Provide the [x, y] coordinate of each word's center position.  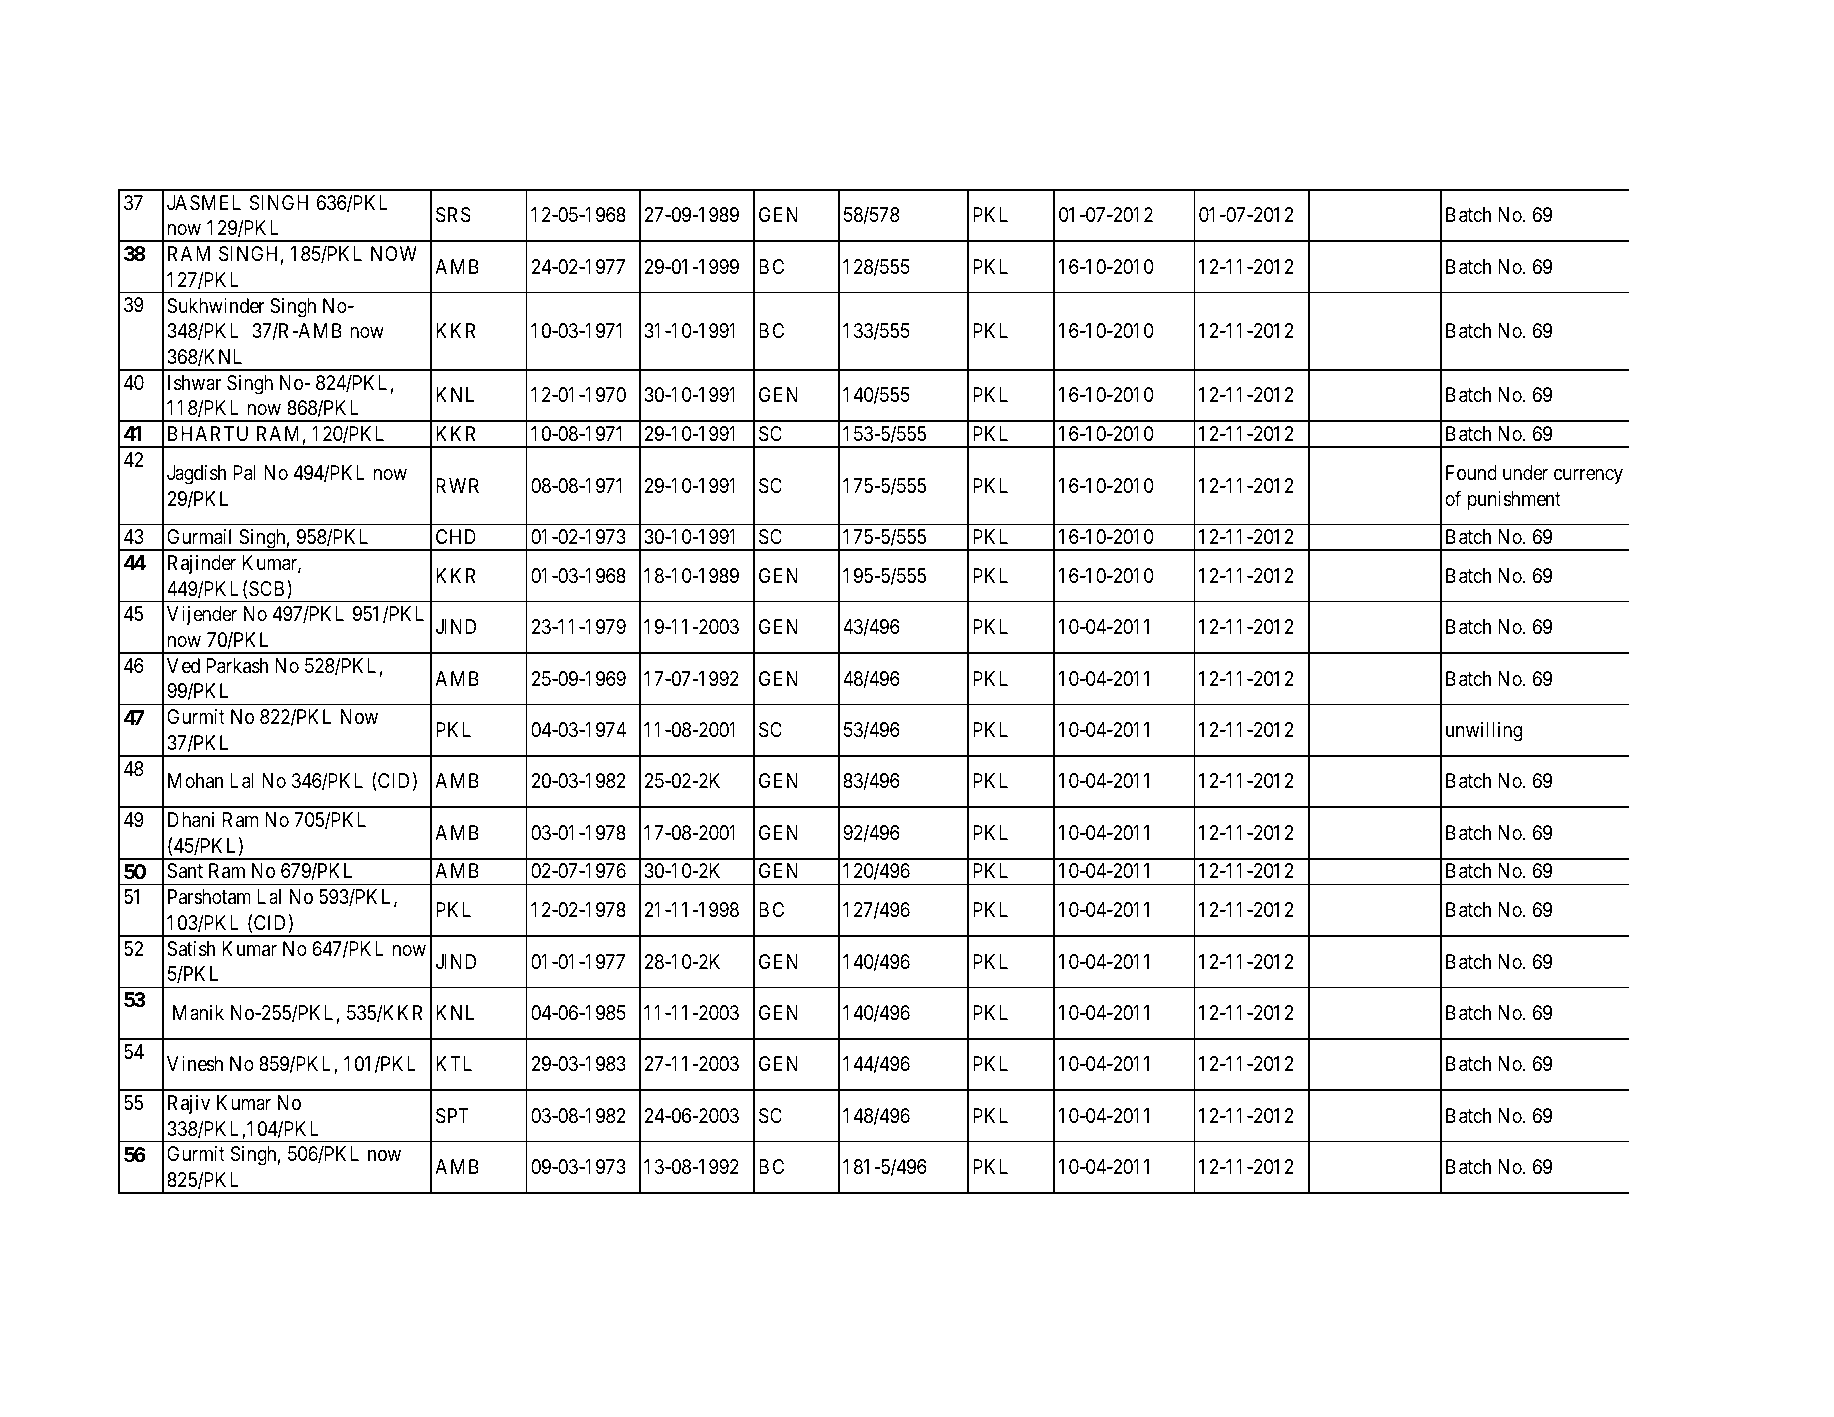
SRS [453, 215]
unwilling [1484, 732]
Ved [183, 665]
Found [1471, 472]
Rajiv [189, 1104]
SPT [452, 1116]
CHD [456, 536]
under [1525, 472]
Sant [185, 871]
